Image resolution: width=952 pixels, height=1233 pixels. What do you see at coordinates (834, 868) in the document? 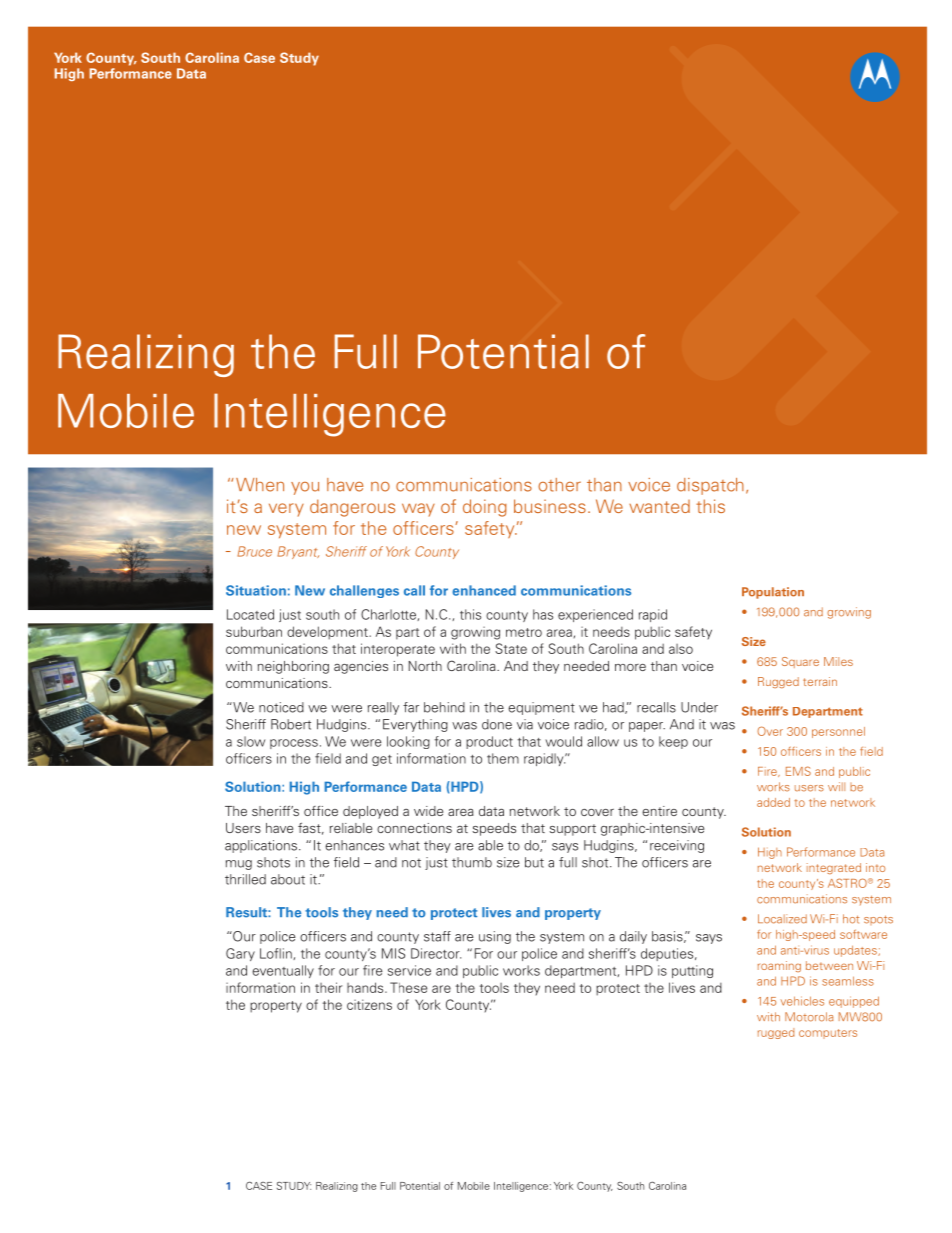
I see `integrated` at bounding box center [834, 868].
